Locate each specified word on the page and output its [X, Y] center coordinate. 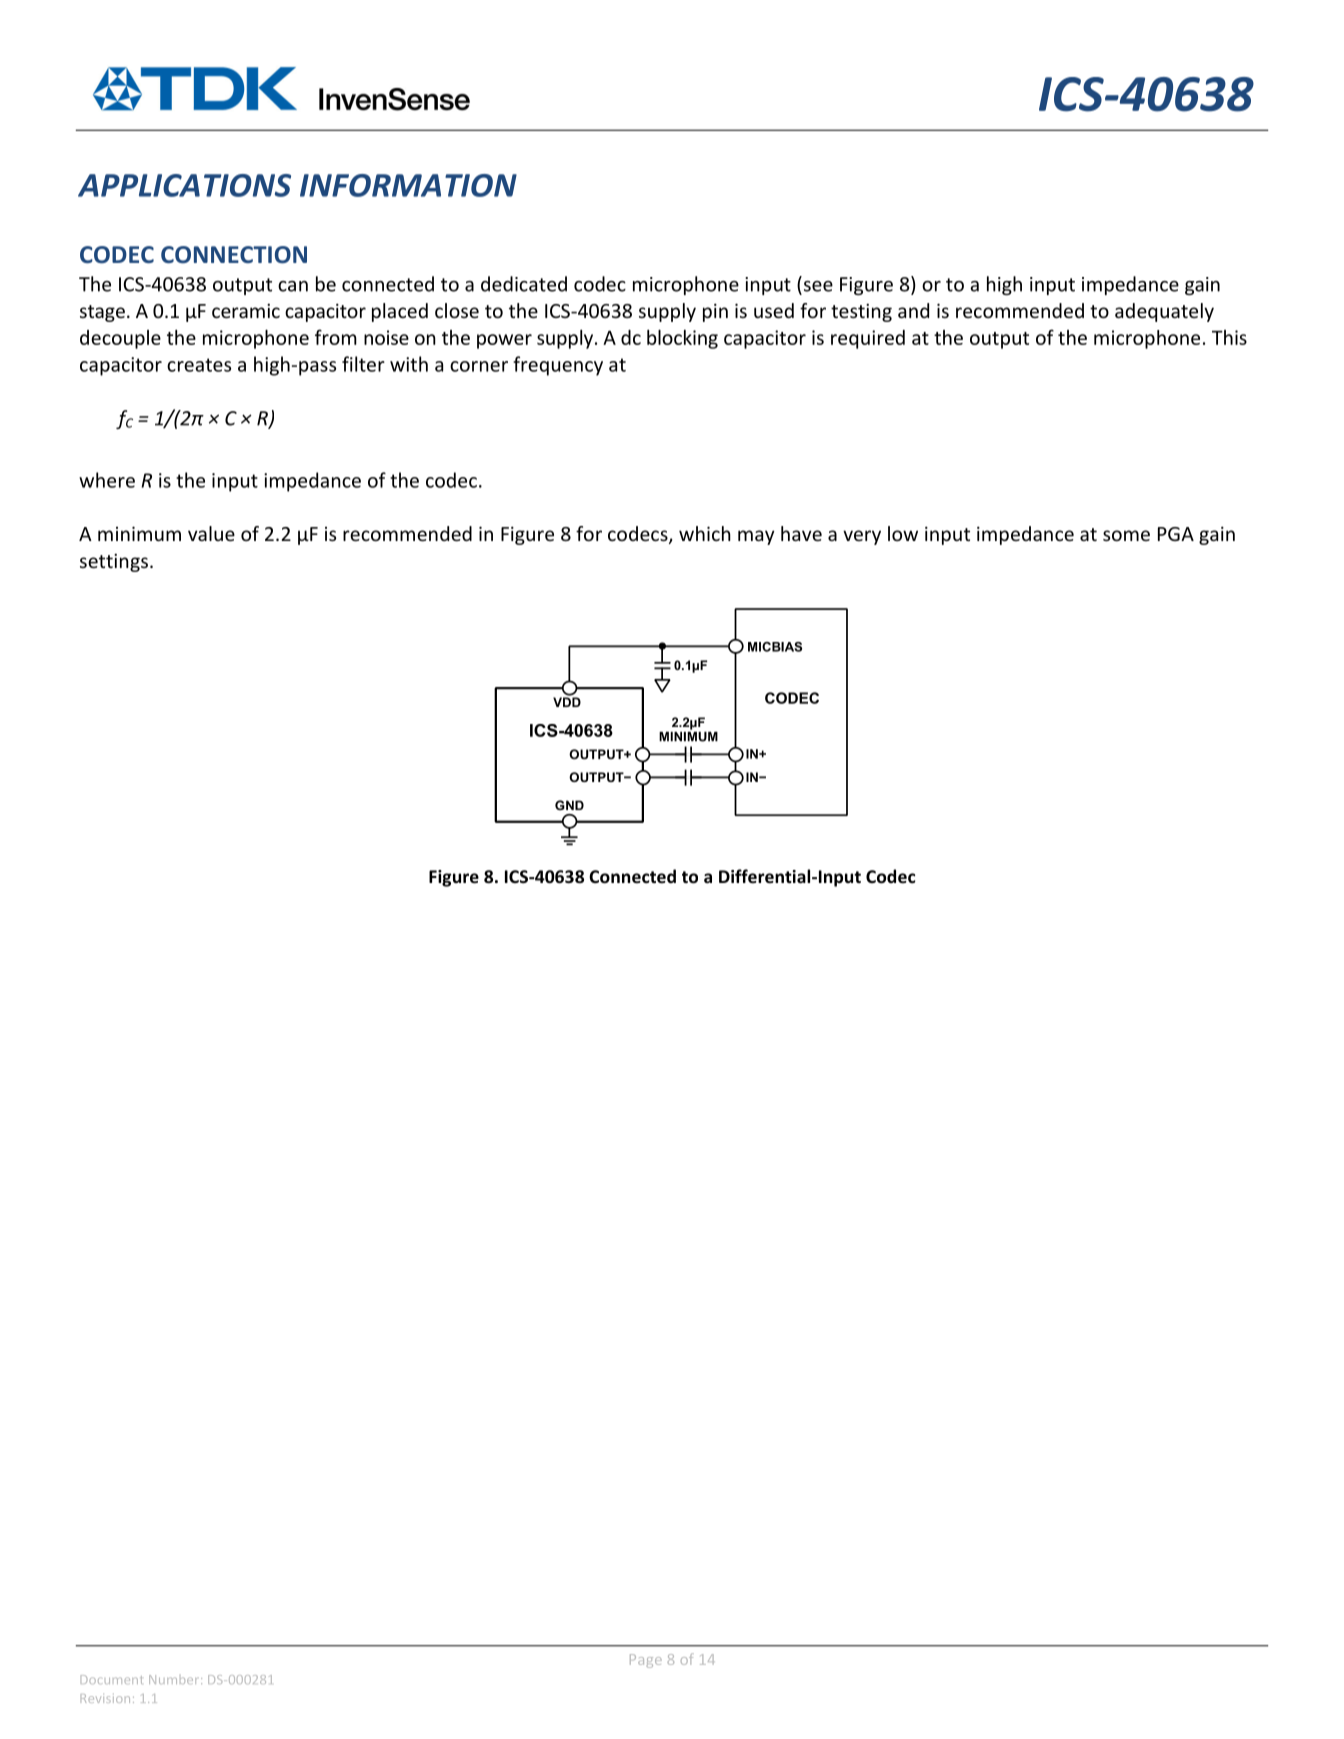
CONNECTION [234, 255]
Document [111, 1679]
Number [175, 1679]
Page [646, 1661]
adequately [1164, 312]
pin [715, 312]
